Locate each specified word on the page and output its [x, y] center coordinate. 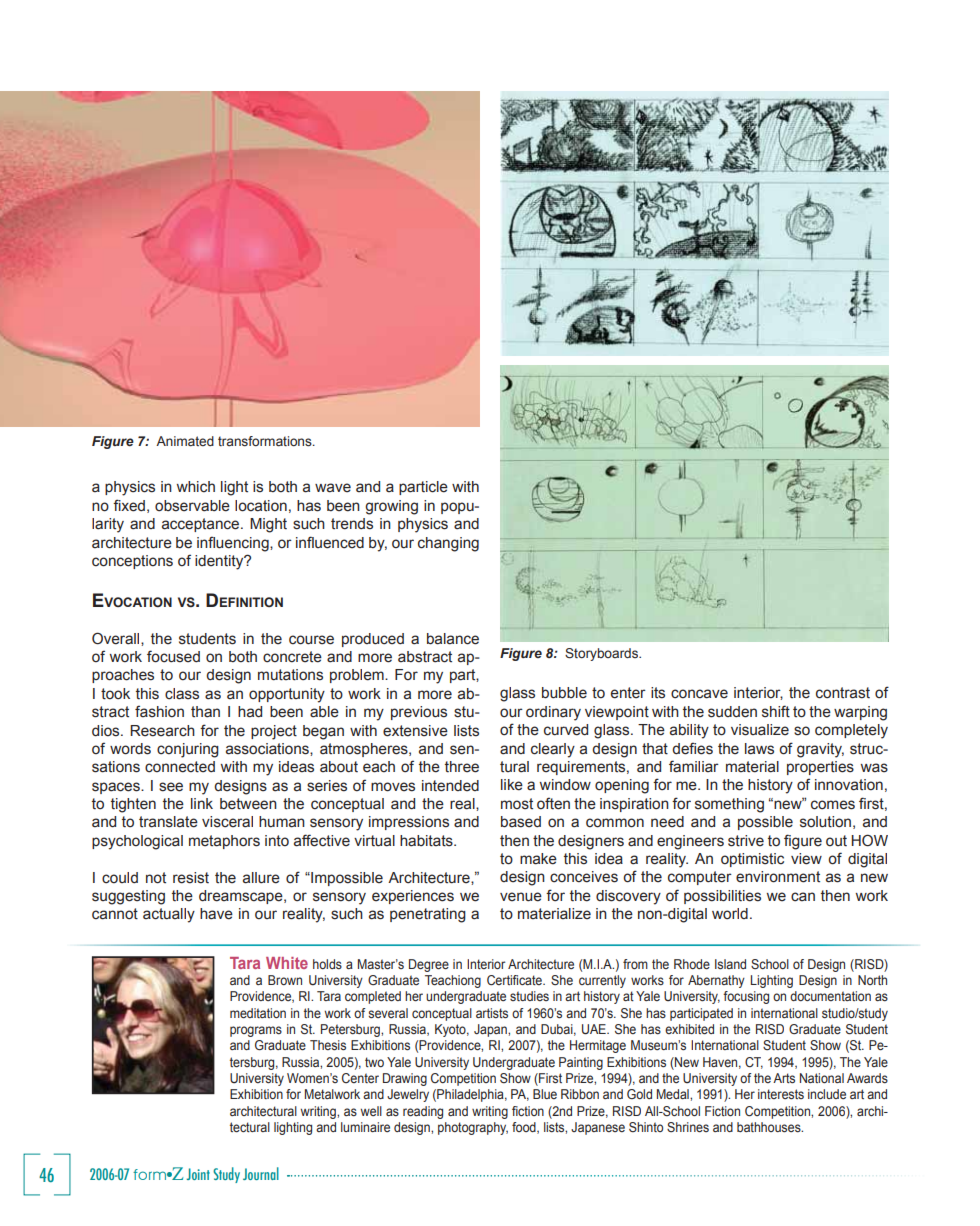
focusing [746, 997]
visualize [760, 730]
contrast [843, 693]
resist [191, 878]
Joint [198, 1174]
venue [521, 897]
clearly [553, 750]
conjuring [188, 750]
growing [391, 507]
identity [220, 562]
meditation [258, 1013]
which [196, 487]
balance [453, 639]
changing [448, 544]
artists [492, 1013]
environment [778, 877]
